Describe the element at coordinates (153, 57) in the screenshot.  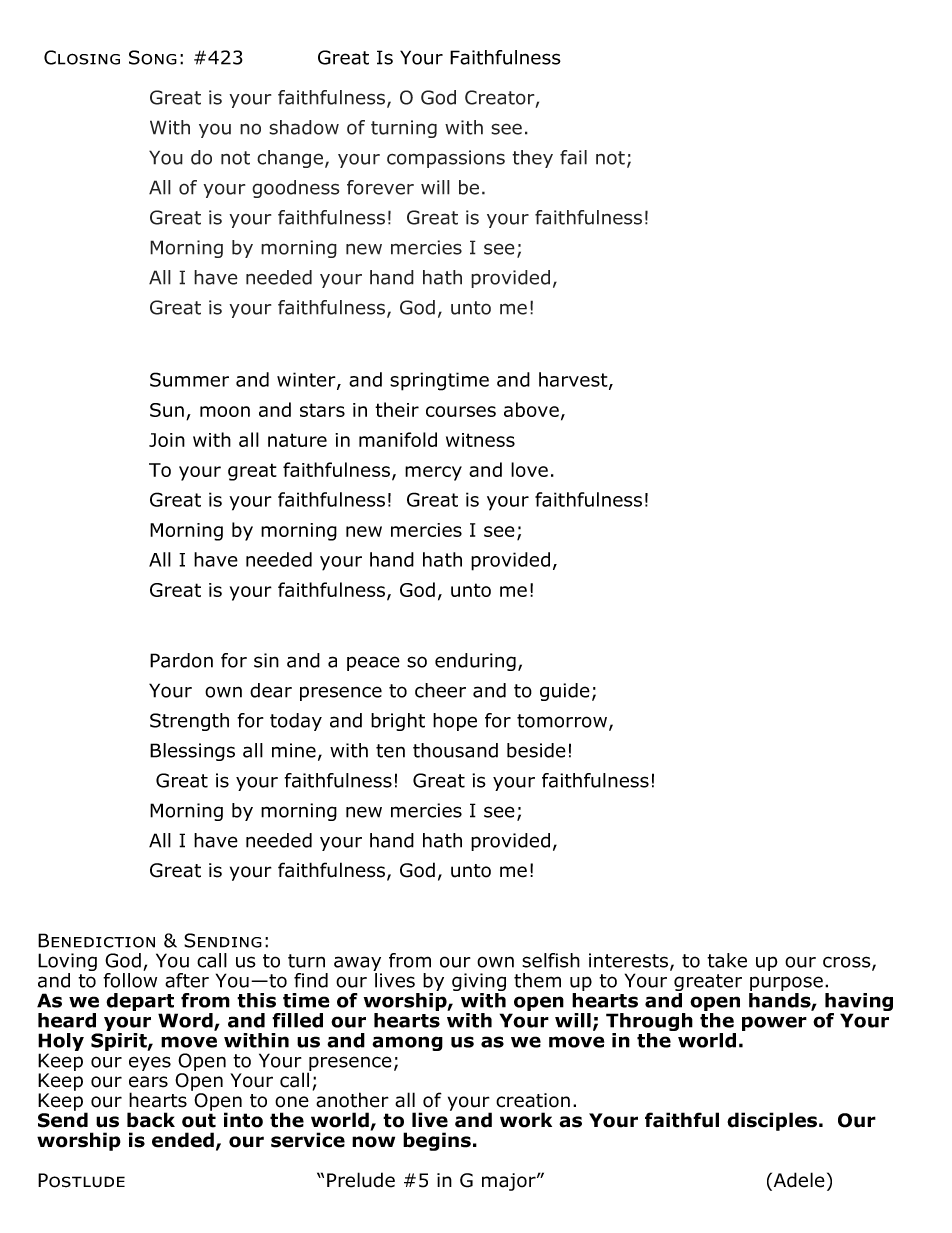
I see `Song` at that location.
